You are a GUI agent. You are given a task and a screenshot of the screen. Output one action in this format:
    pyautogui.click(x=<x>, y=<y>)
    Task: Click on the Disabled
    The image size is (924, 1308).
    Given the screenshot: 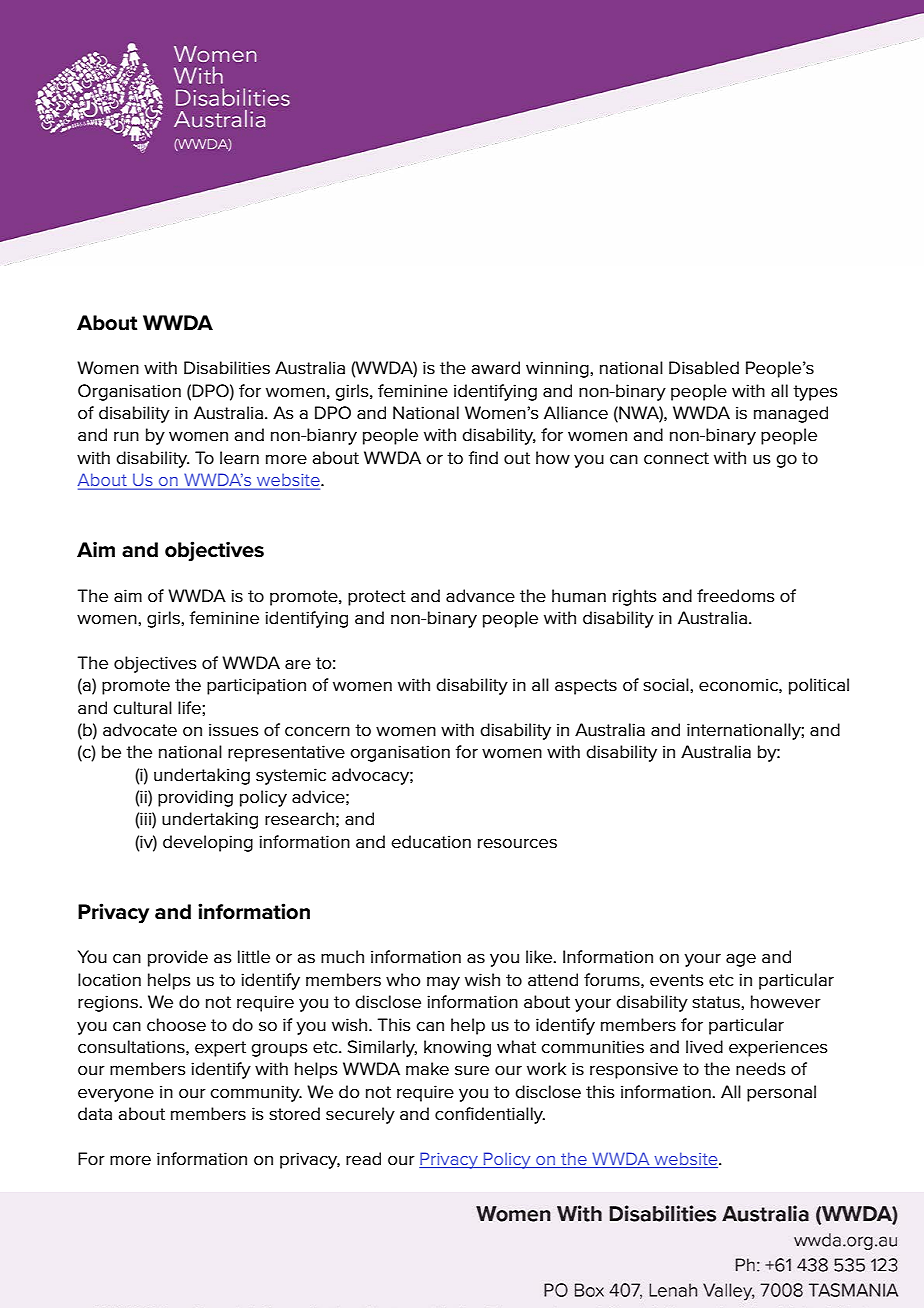 What is the action you would take?
    pyautogui.click(x=704, y=368)
